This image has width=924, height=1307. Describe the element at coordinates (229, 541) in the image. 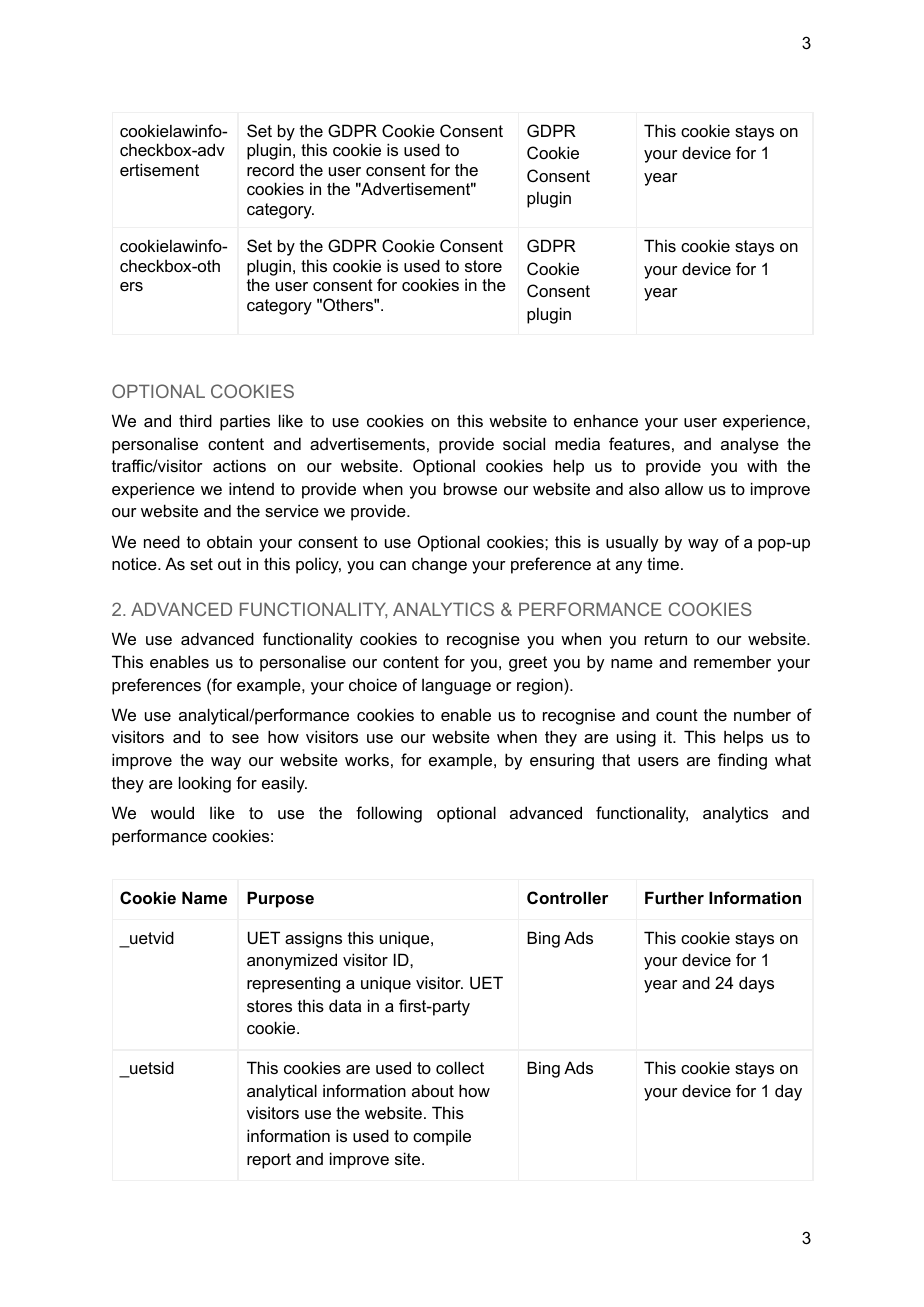

I see `obtain` at that location.
